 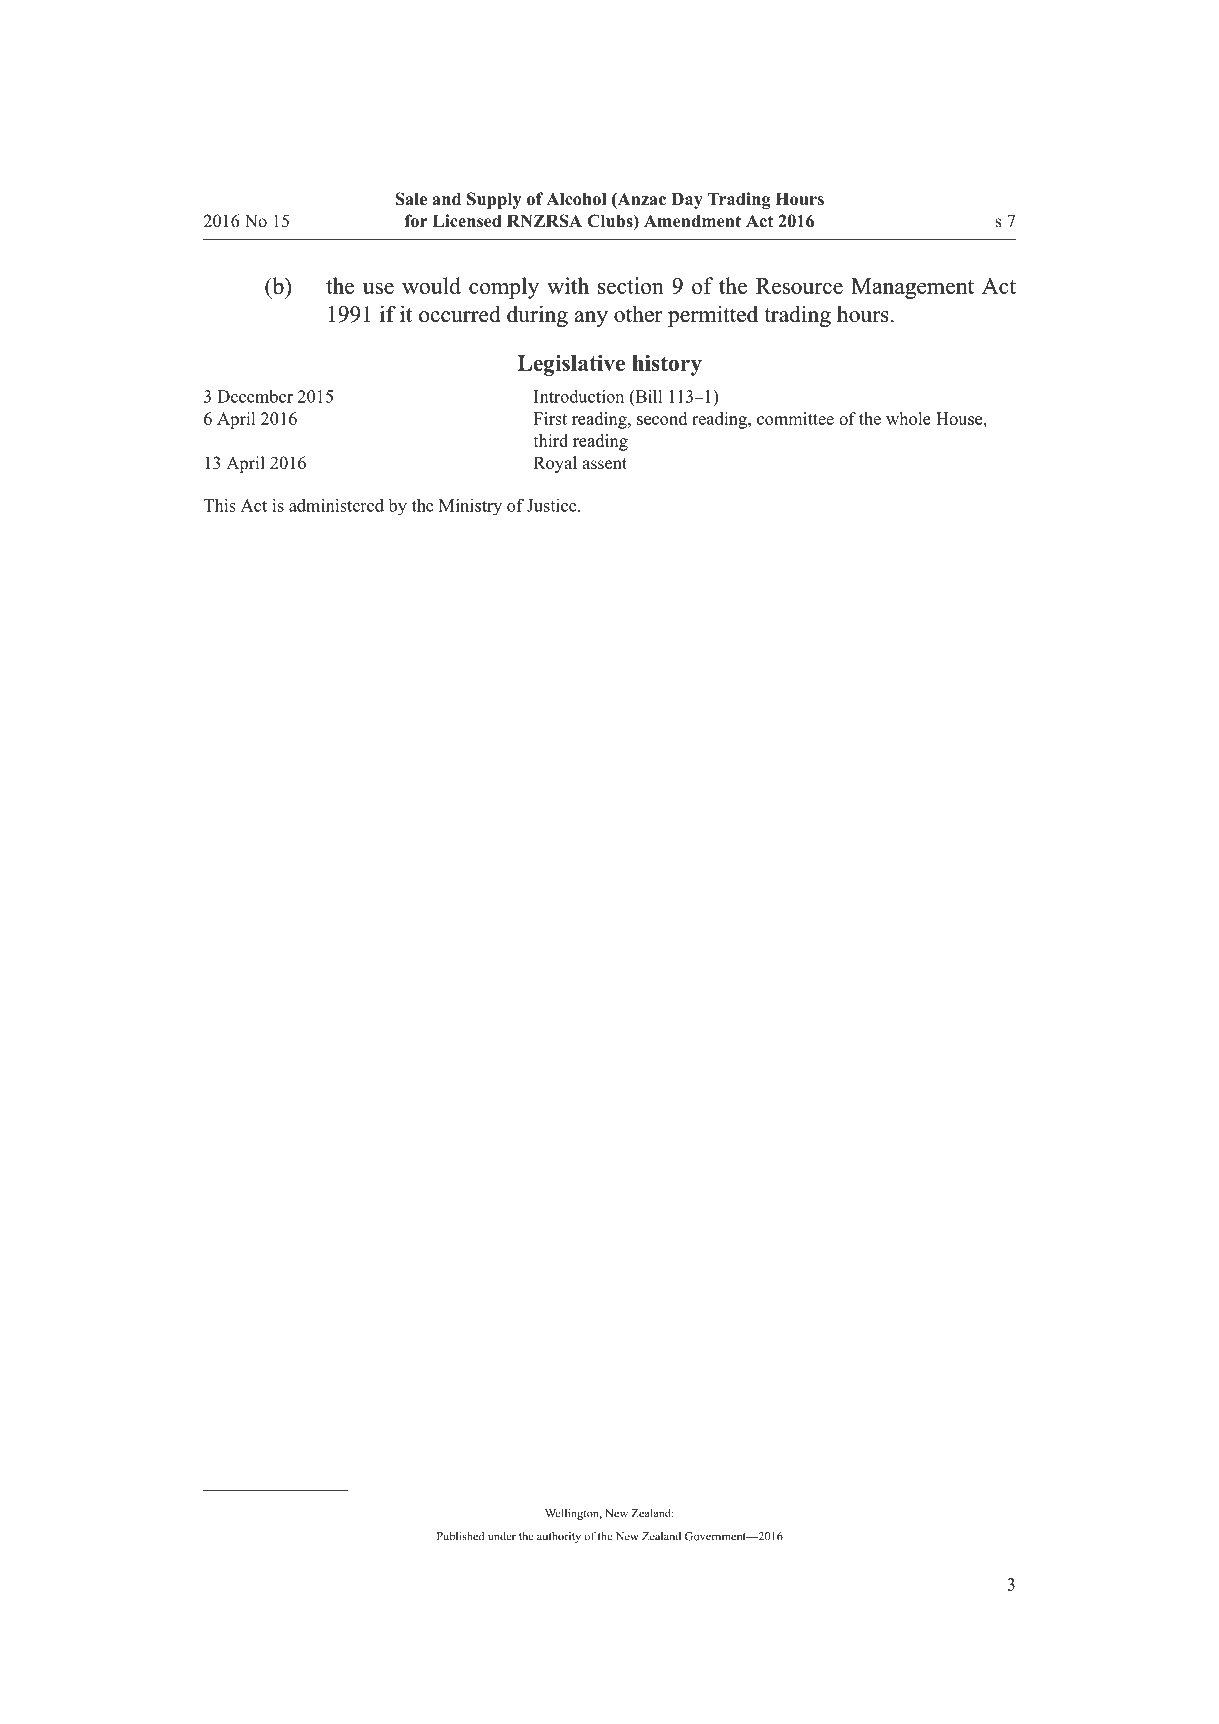 What do you see at coordinates (502, 1536) in the image?
I see `under` at bounding box center [502, 1536].
